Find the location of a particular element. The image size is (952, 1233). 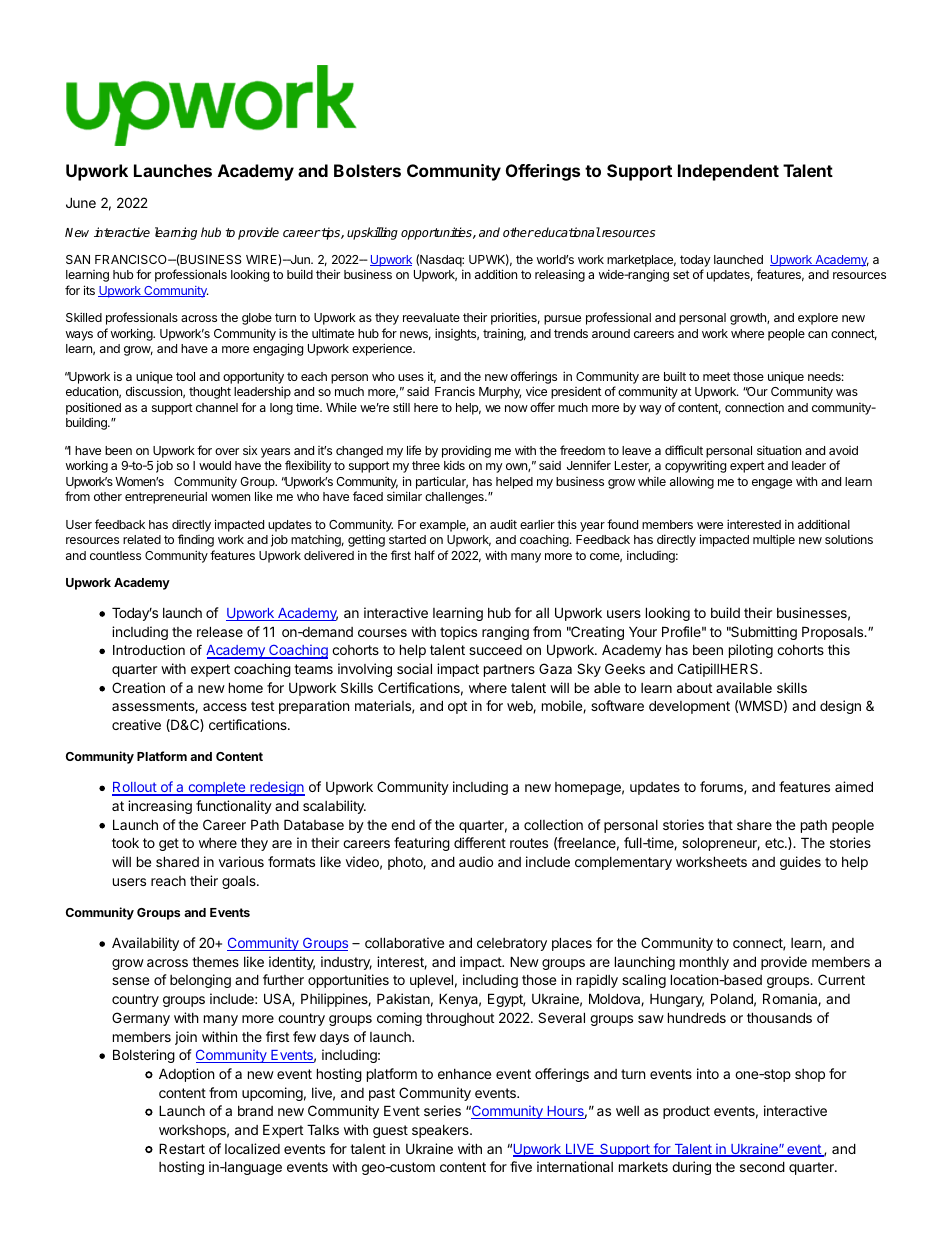

different is located at coordinates (480, 842).
